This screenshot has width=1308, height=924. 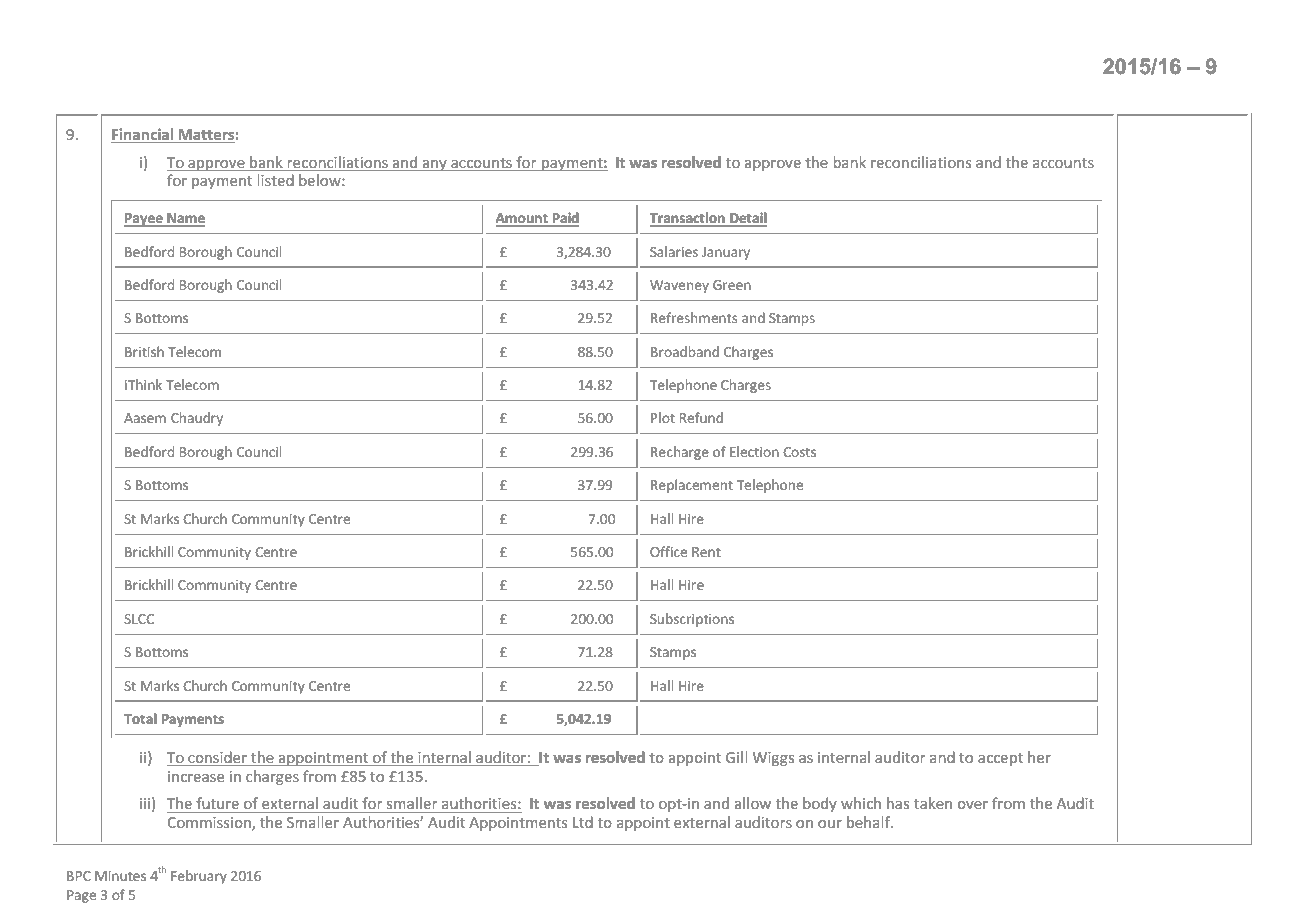 What do you see at coordinates (692, 620) in the screenshot?
I see `Subscriptions` at bounding box center [692, 620].
